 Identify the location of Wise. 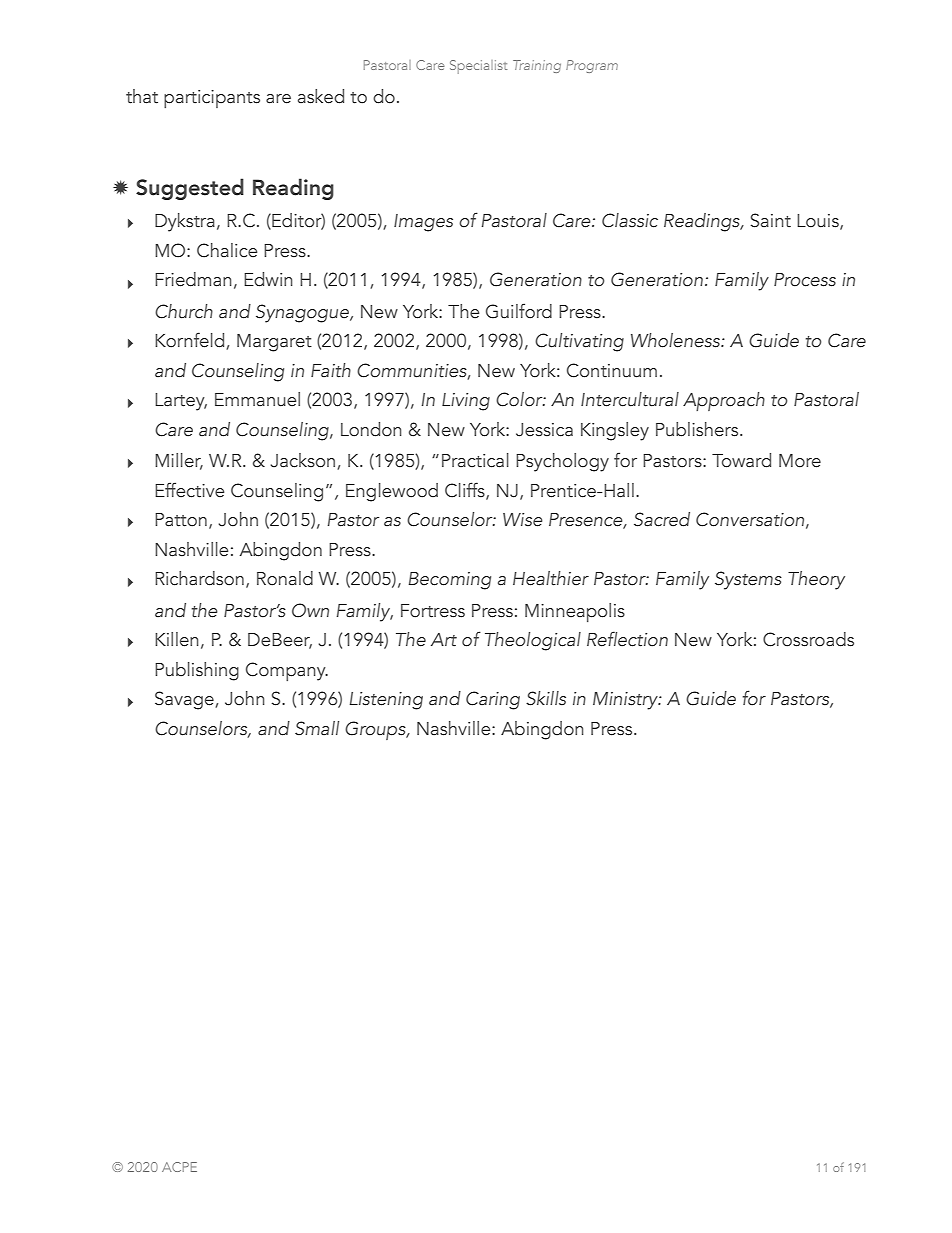
(523, 520).
